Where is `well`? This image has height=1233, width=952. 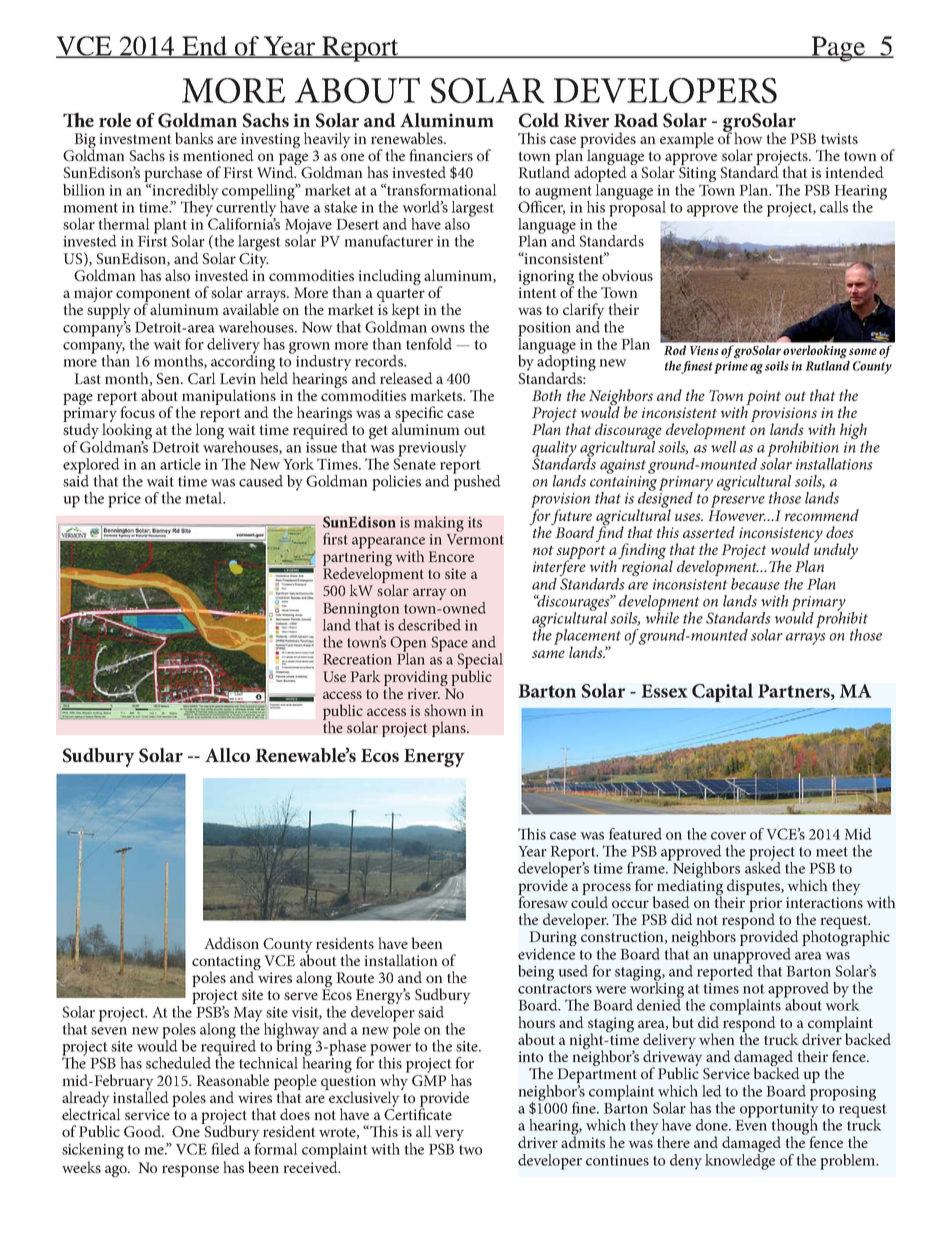
well is located at coordinates (723, 447).
